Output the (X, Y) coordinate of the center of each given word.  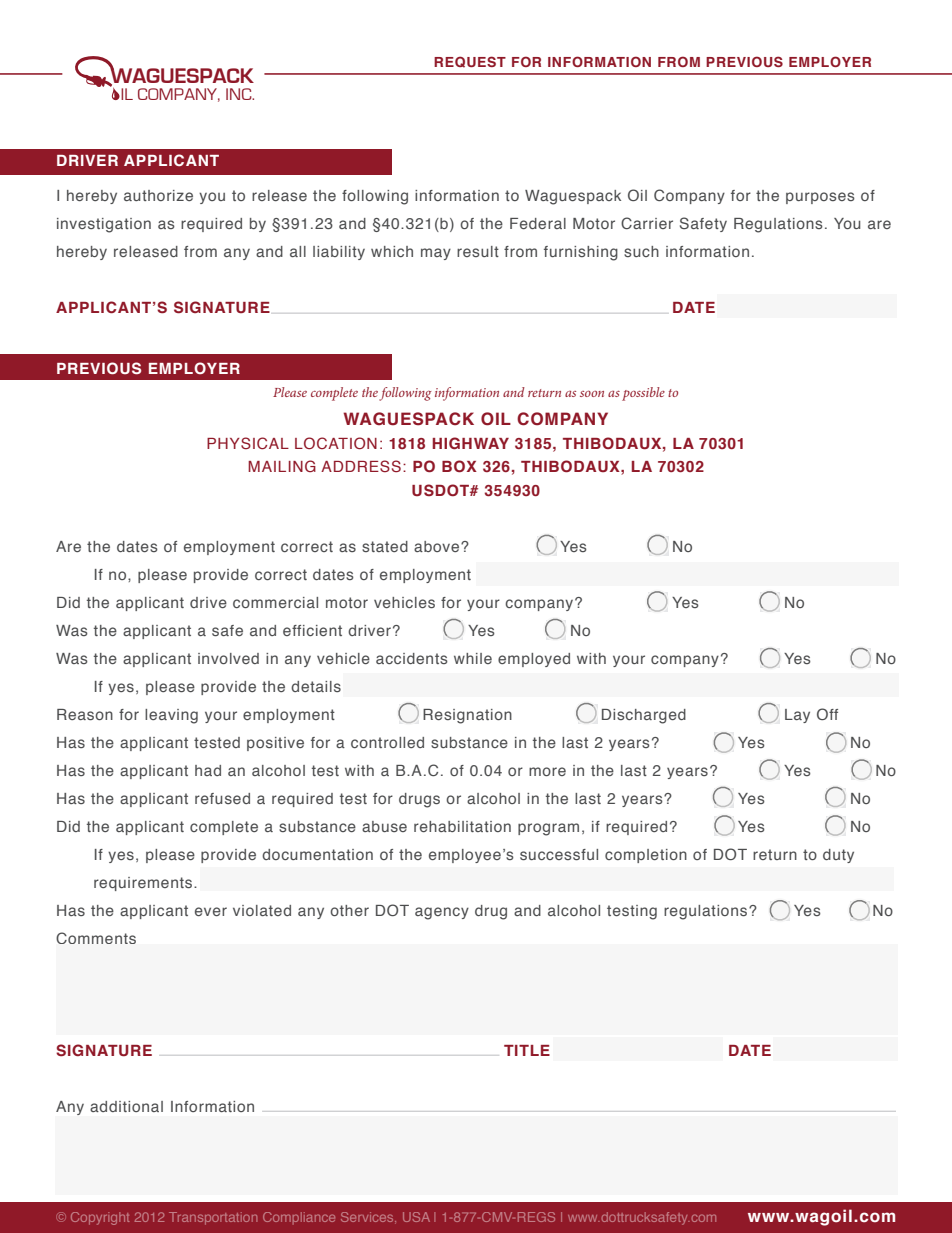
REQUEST (470, 62)
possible (643, 394)
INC (240, 94)
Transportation (213, 1218)
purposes (820, 198)
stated (385, 546)
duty (838, 856)
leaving (171, 716)
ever (211, 911)
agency (442, 913)
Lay (797, 716)
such (641, 251)
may (436, 254)
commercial (275, 602)
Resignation (467, 716)
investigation (104, 225)
